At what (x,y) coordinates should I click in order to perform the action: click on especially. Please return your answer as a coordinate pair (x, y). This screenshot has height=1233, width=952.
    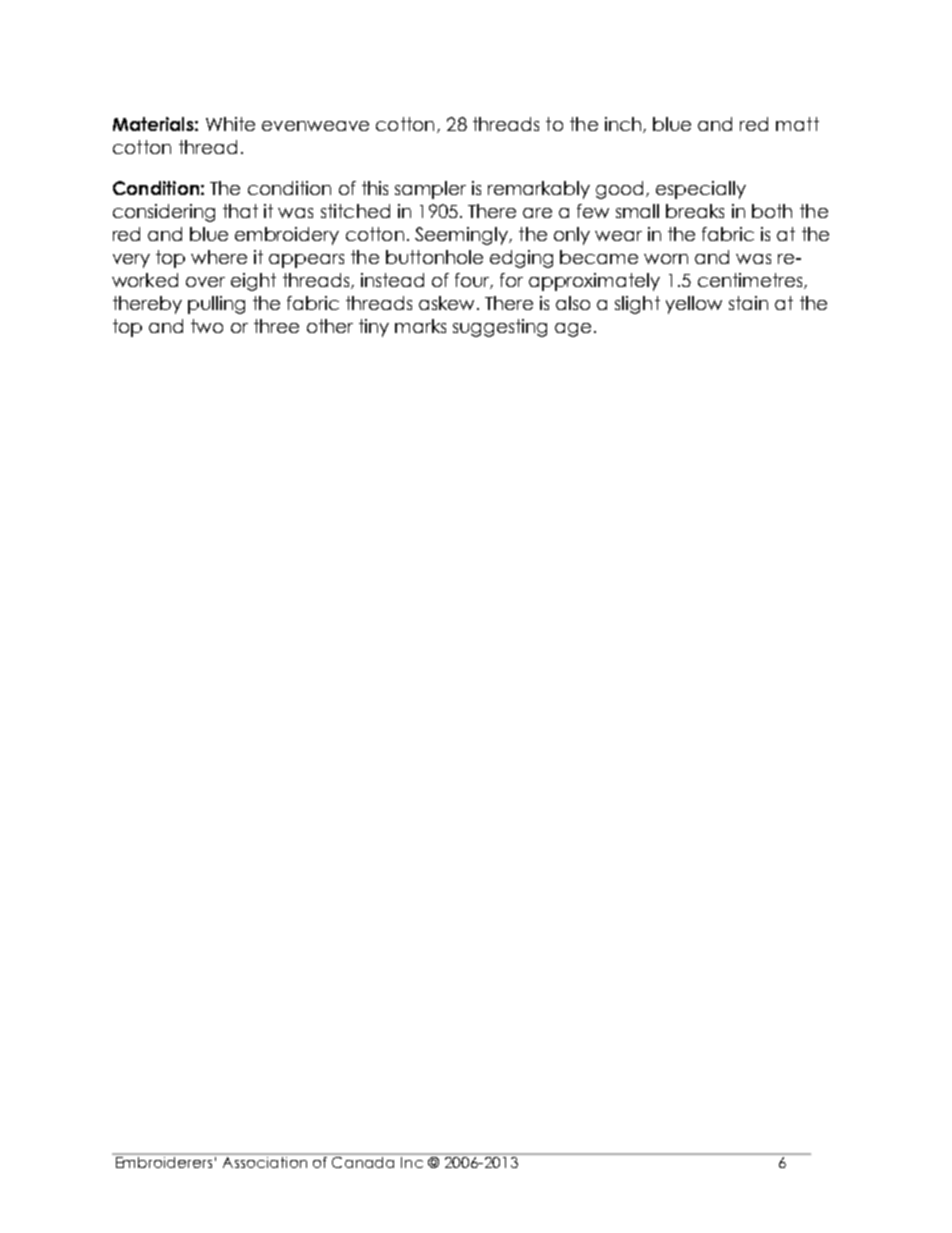
    Looking at the image, I should click on (701, 190).
